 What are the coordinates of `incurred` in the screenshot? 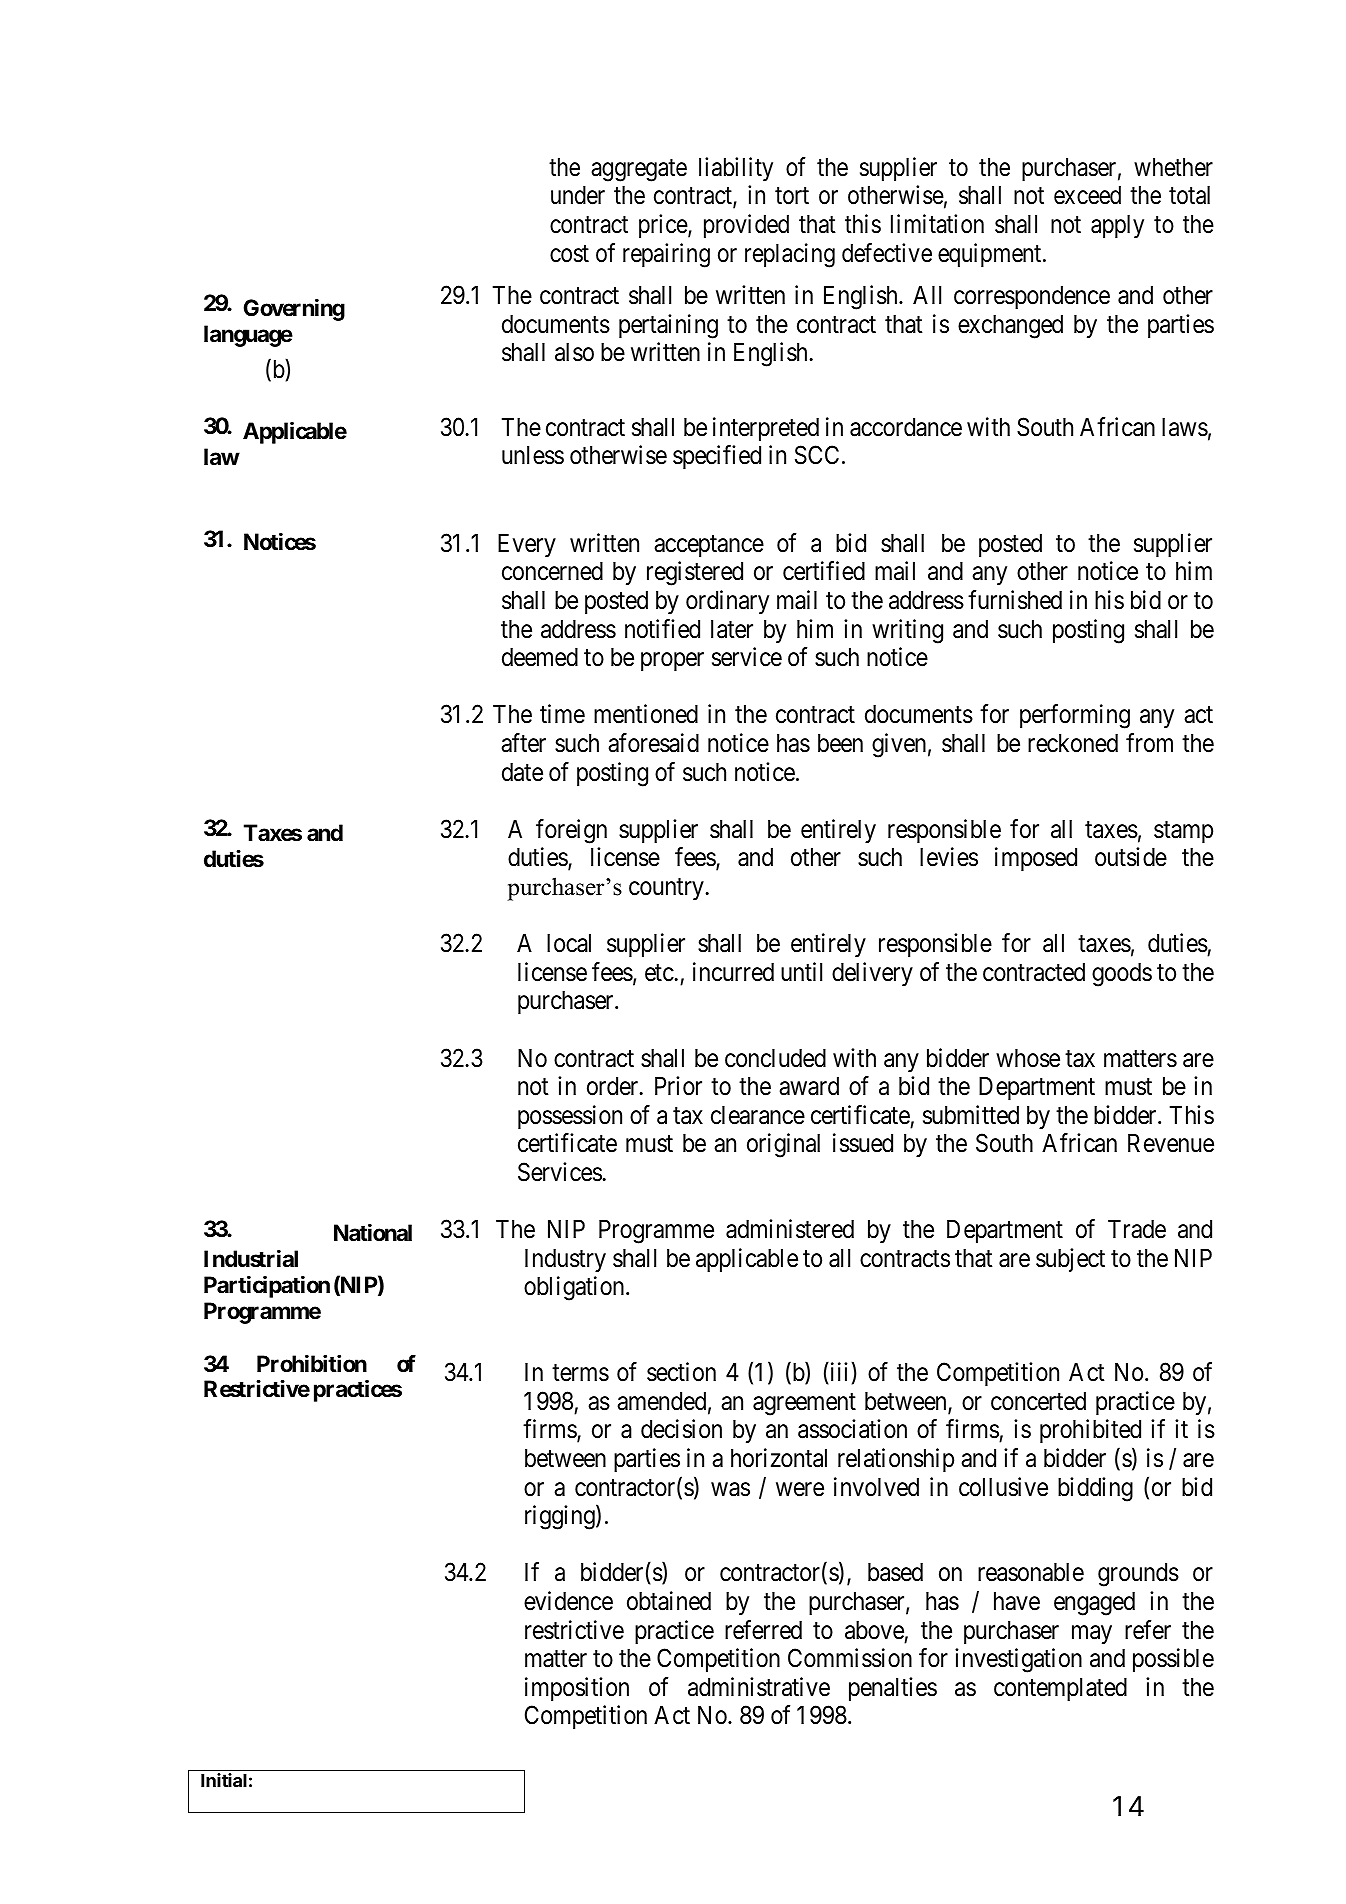 It's located at (733, 972).
